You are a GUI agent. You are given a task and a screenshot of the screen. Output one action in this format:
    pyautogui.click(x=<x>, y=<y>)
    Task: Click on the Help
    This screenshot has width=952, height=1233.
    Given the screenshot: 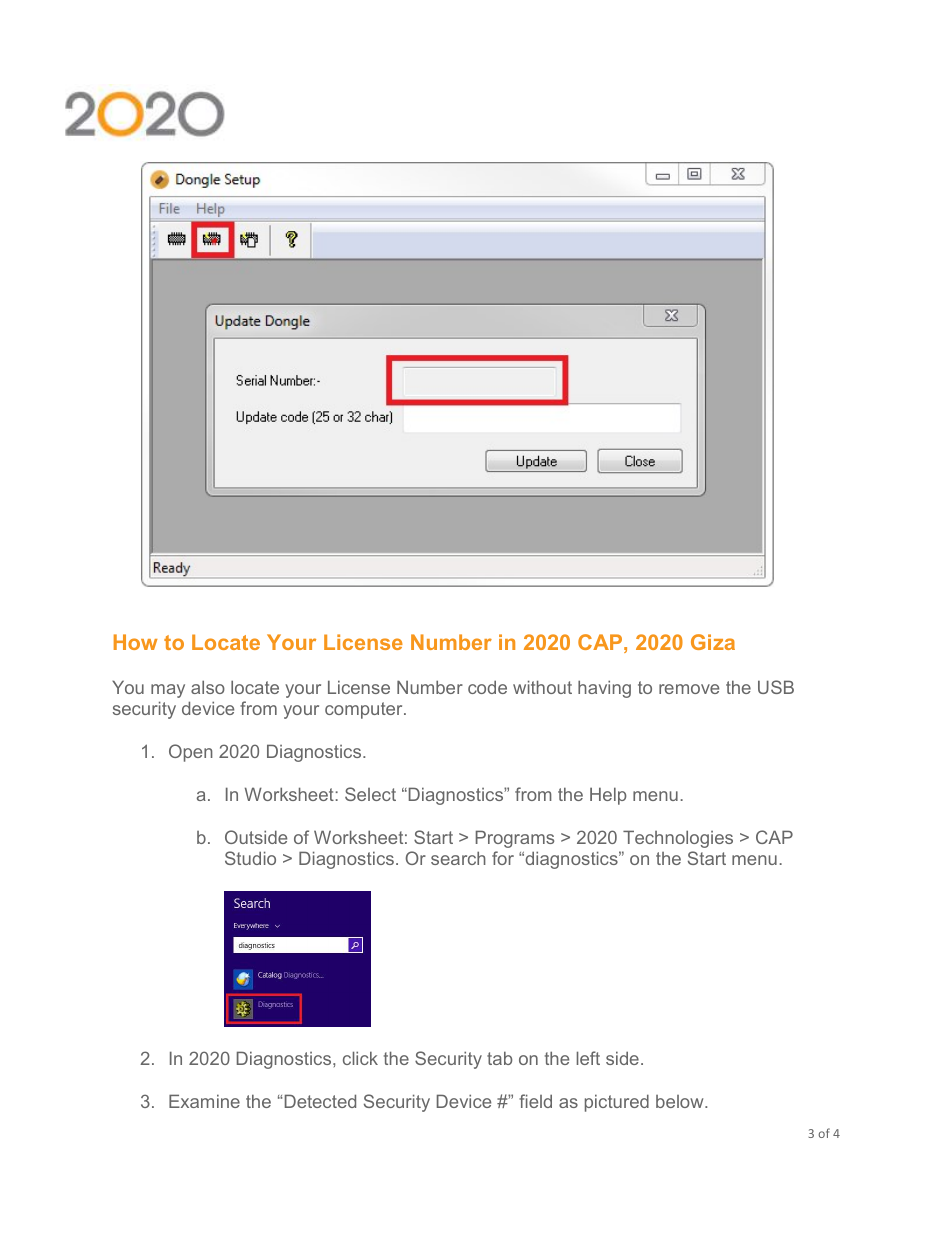 What is the action you would take?
    pyautogui.click(x=608, y=796)
